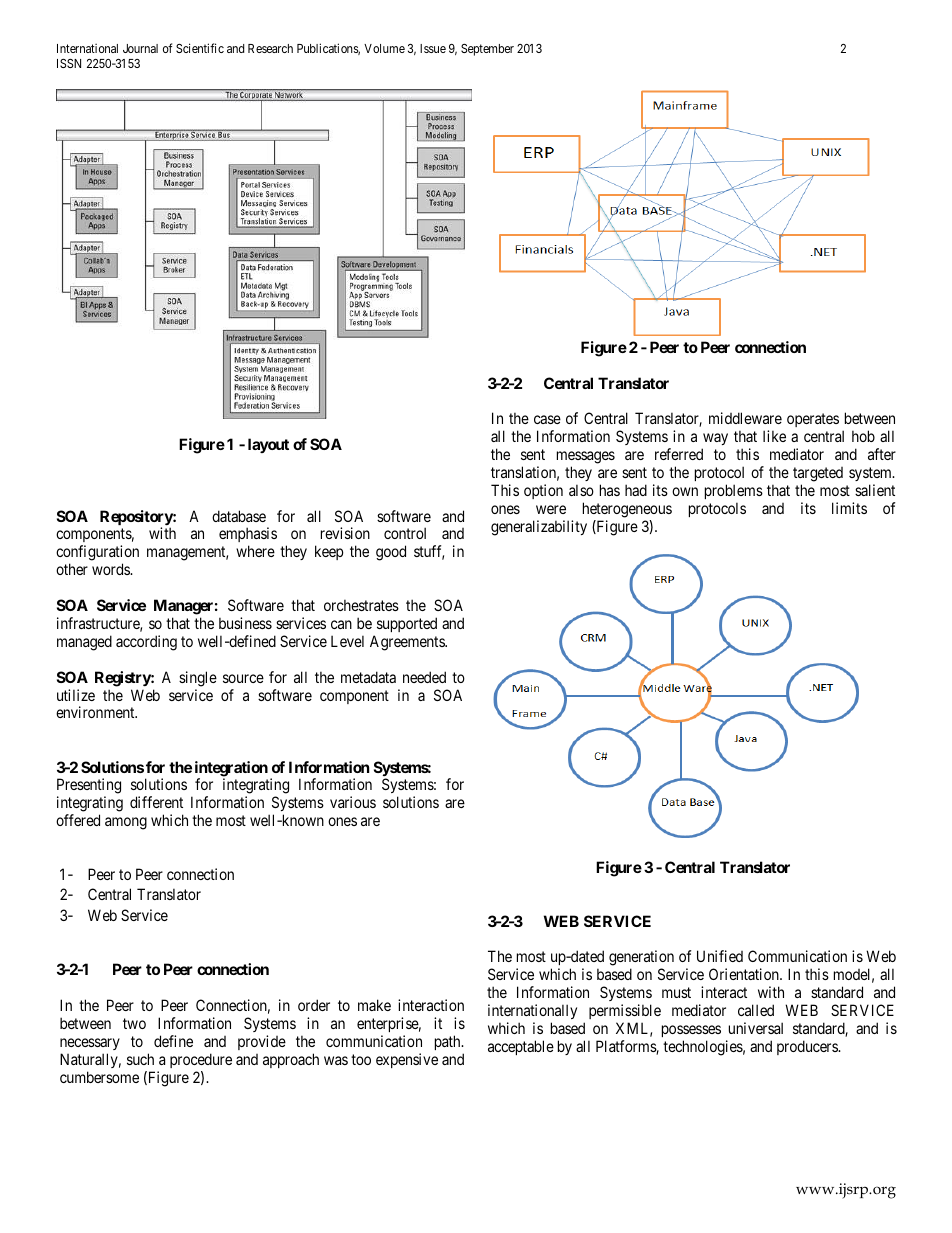 The height and width of the image is (1233, 952). What do you see at coordinates (140, 1059) in the image?
I see `such` at bounding box center [140, 1059].
